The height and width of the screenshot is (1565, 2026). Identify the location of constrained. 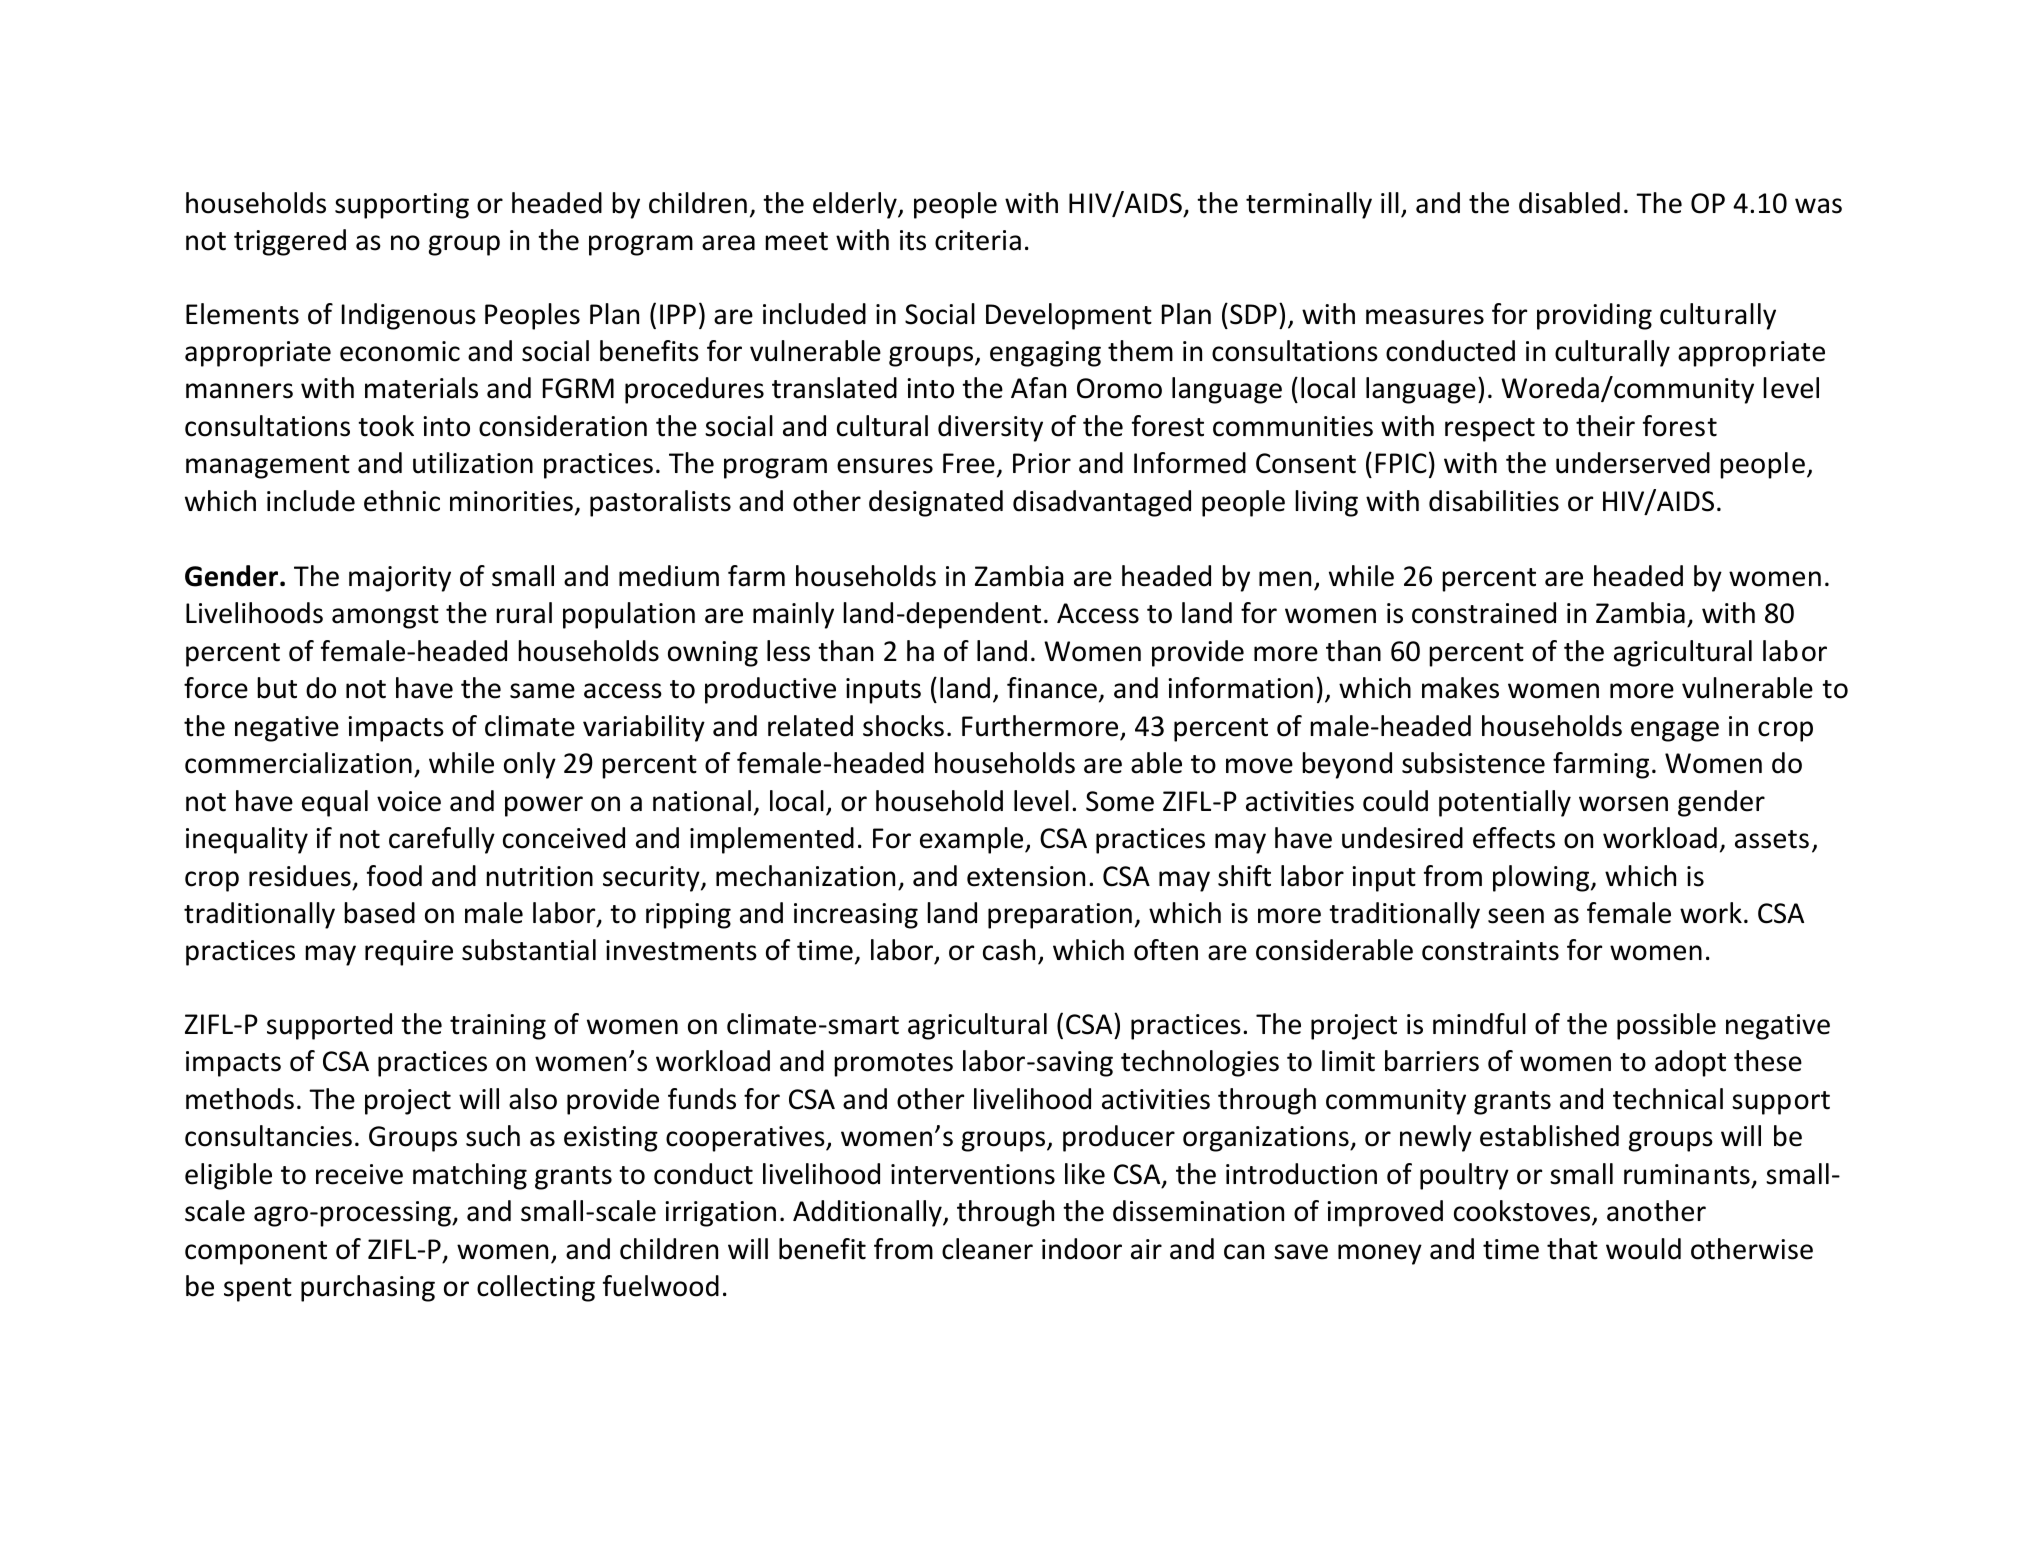
(1484, 613).
